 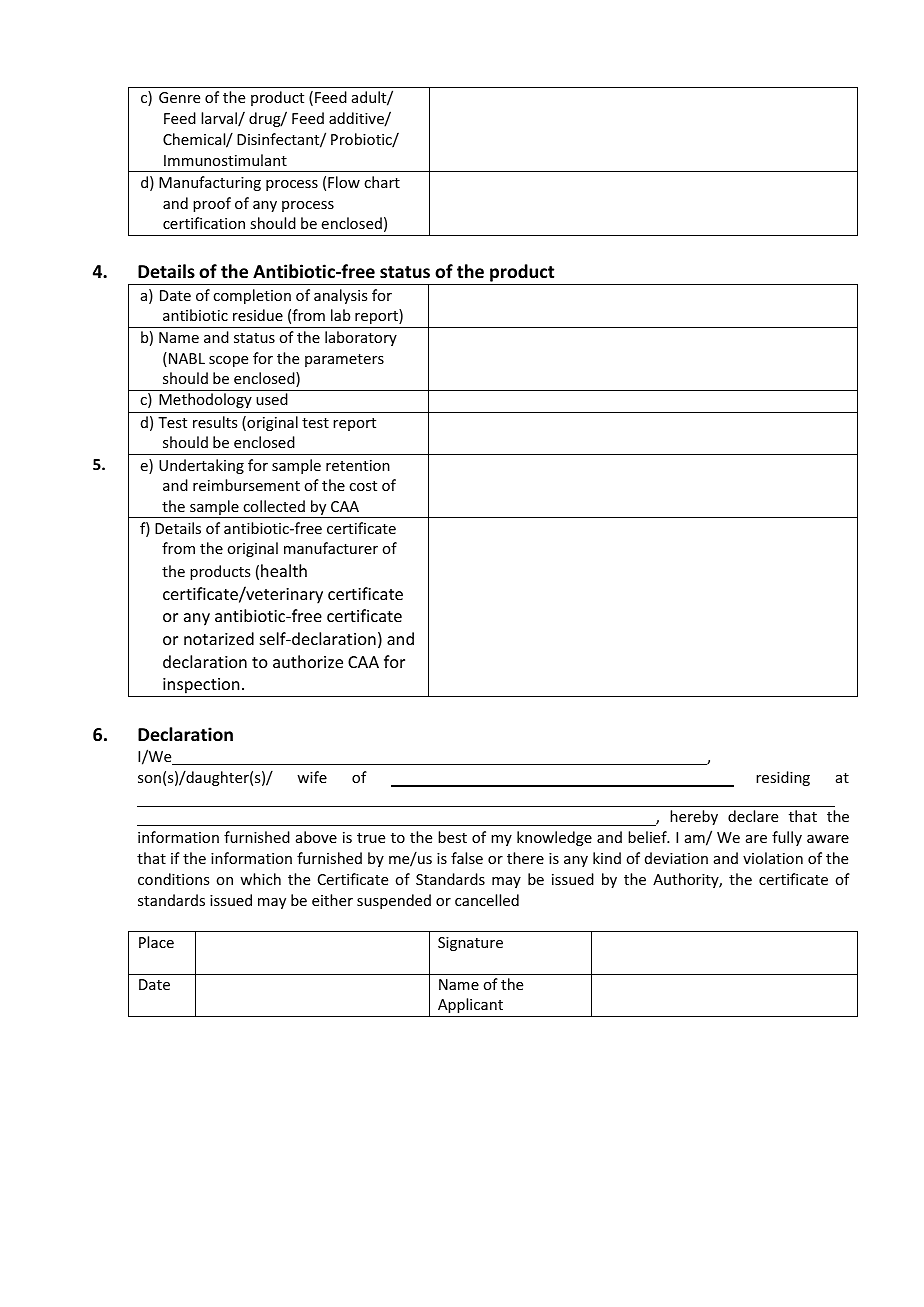 I want to click on Applicant, so click(x=470, y=1005).
